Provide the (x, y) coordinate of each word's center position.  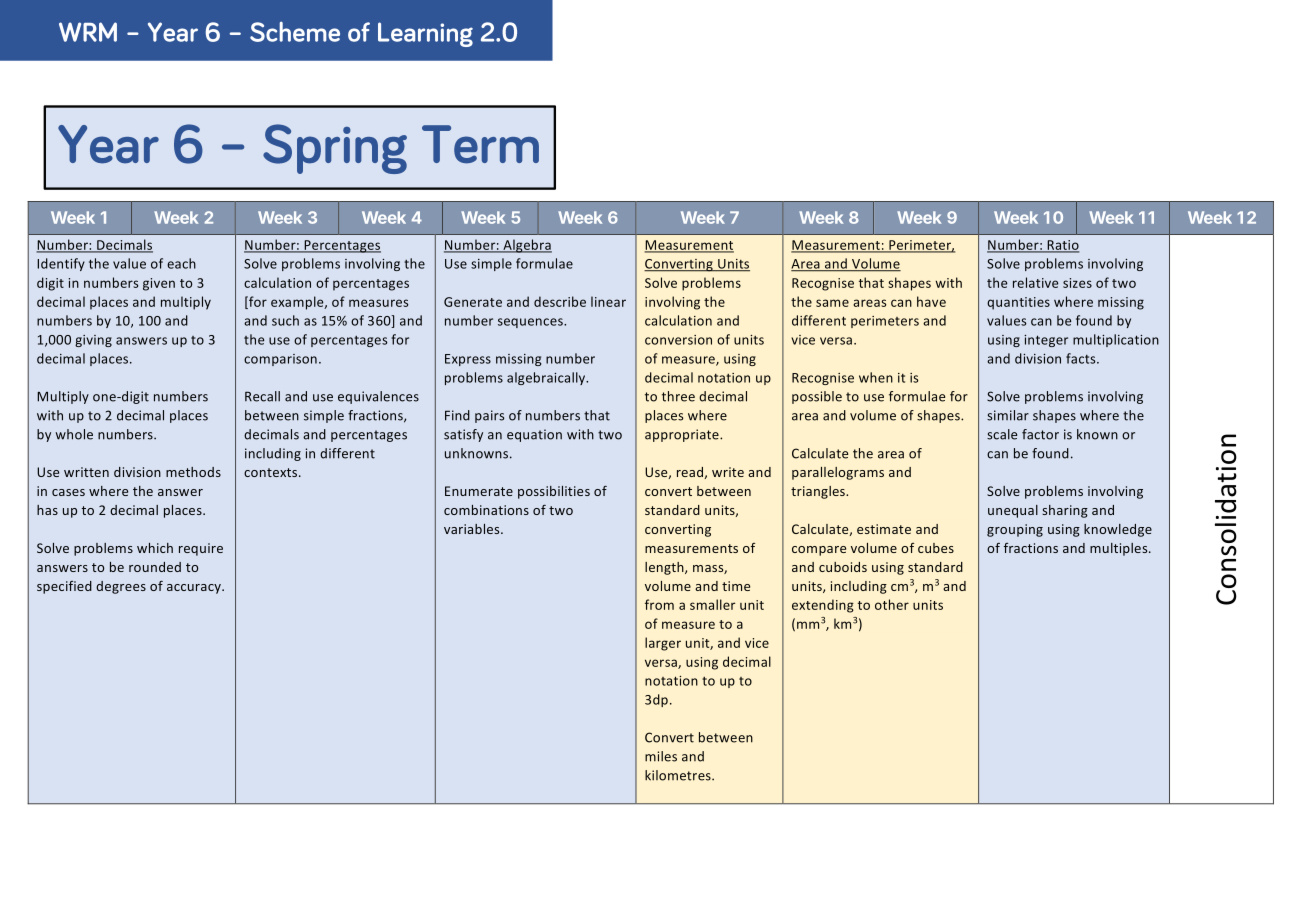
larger (663, 644)
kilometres (679, 775)
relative (1035, 282)
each (181, 263)
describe (560, 301)
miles (661, 756)
